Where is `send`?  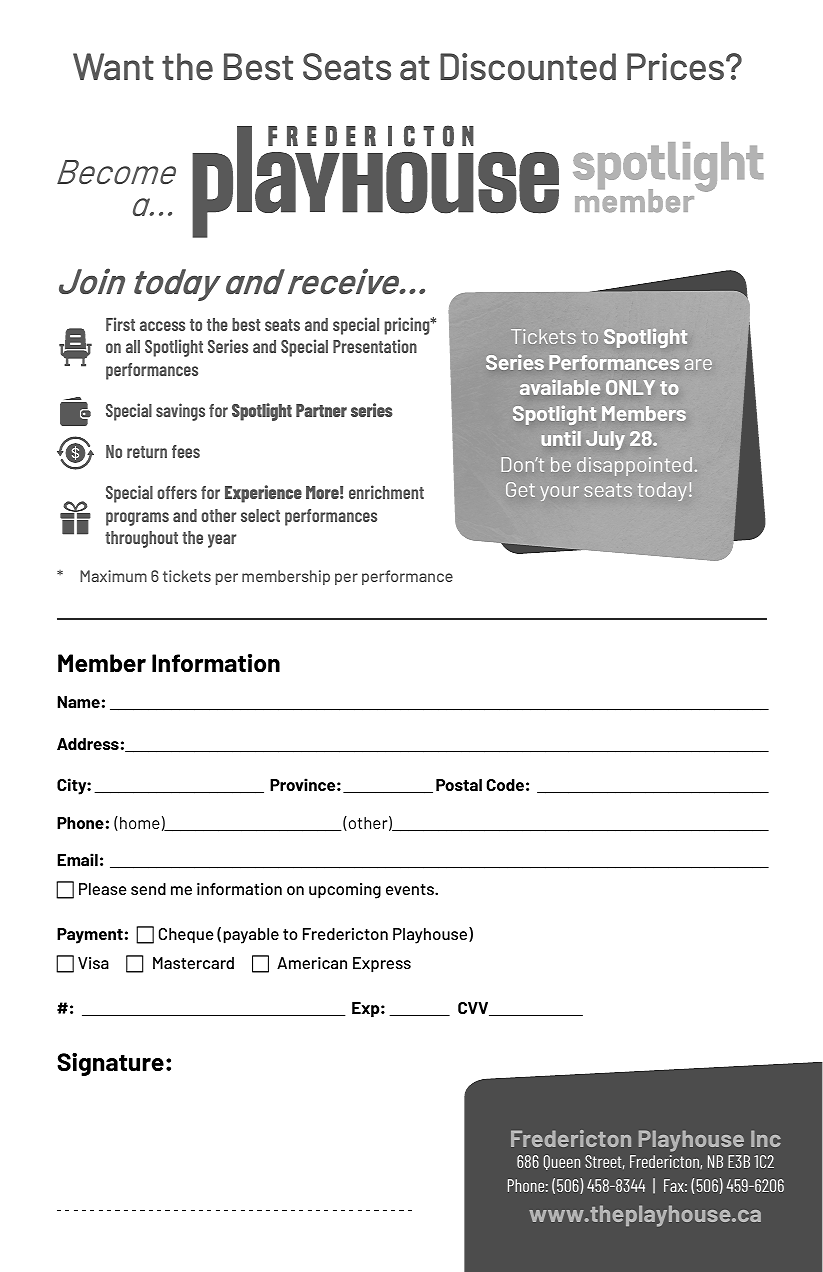
send is located at coordinates (148, 889).
